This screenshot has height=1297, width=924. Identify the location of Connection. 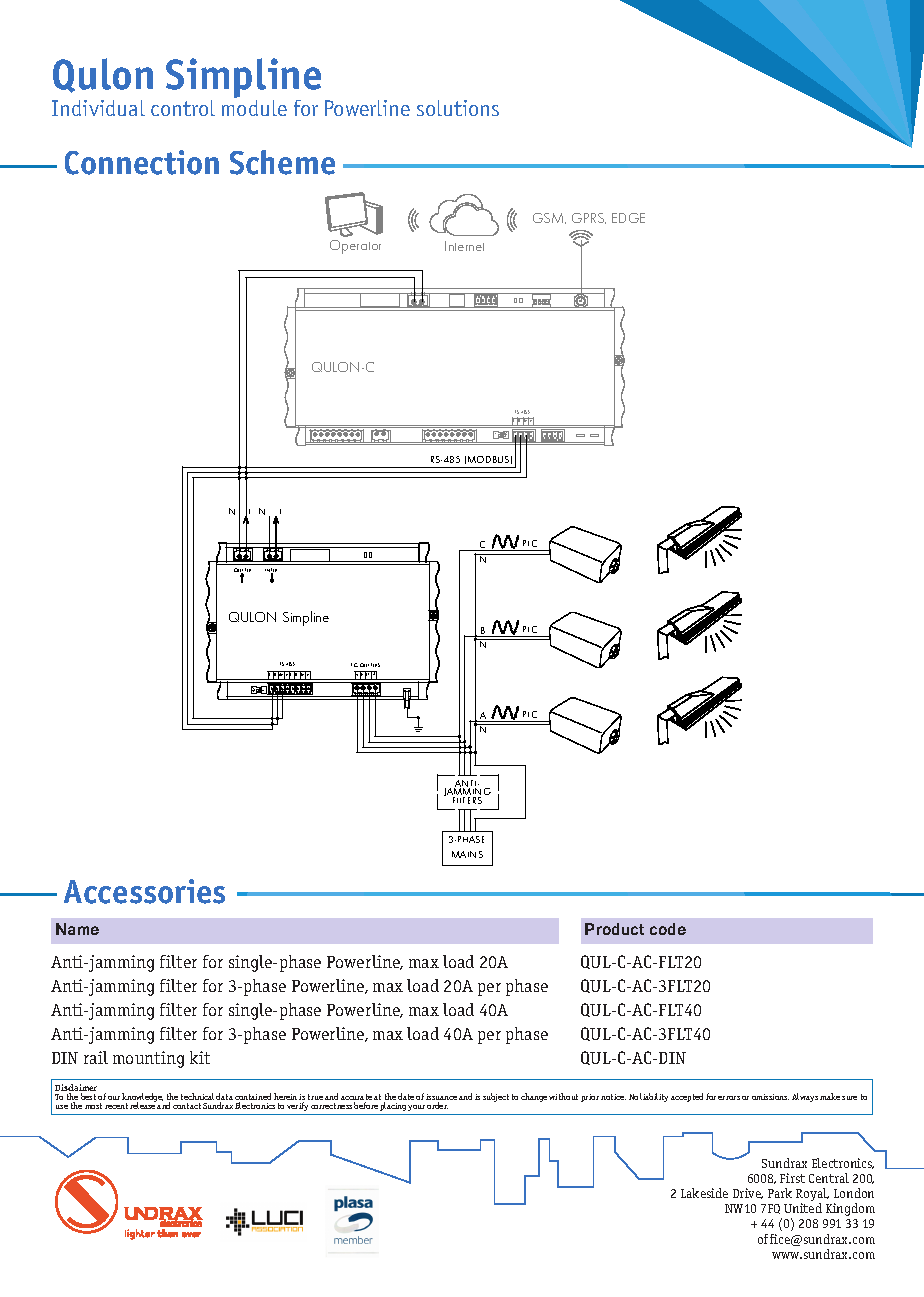
(142, 162).
